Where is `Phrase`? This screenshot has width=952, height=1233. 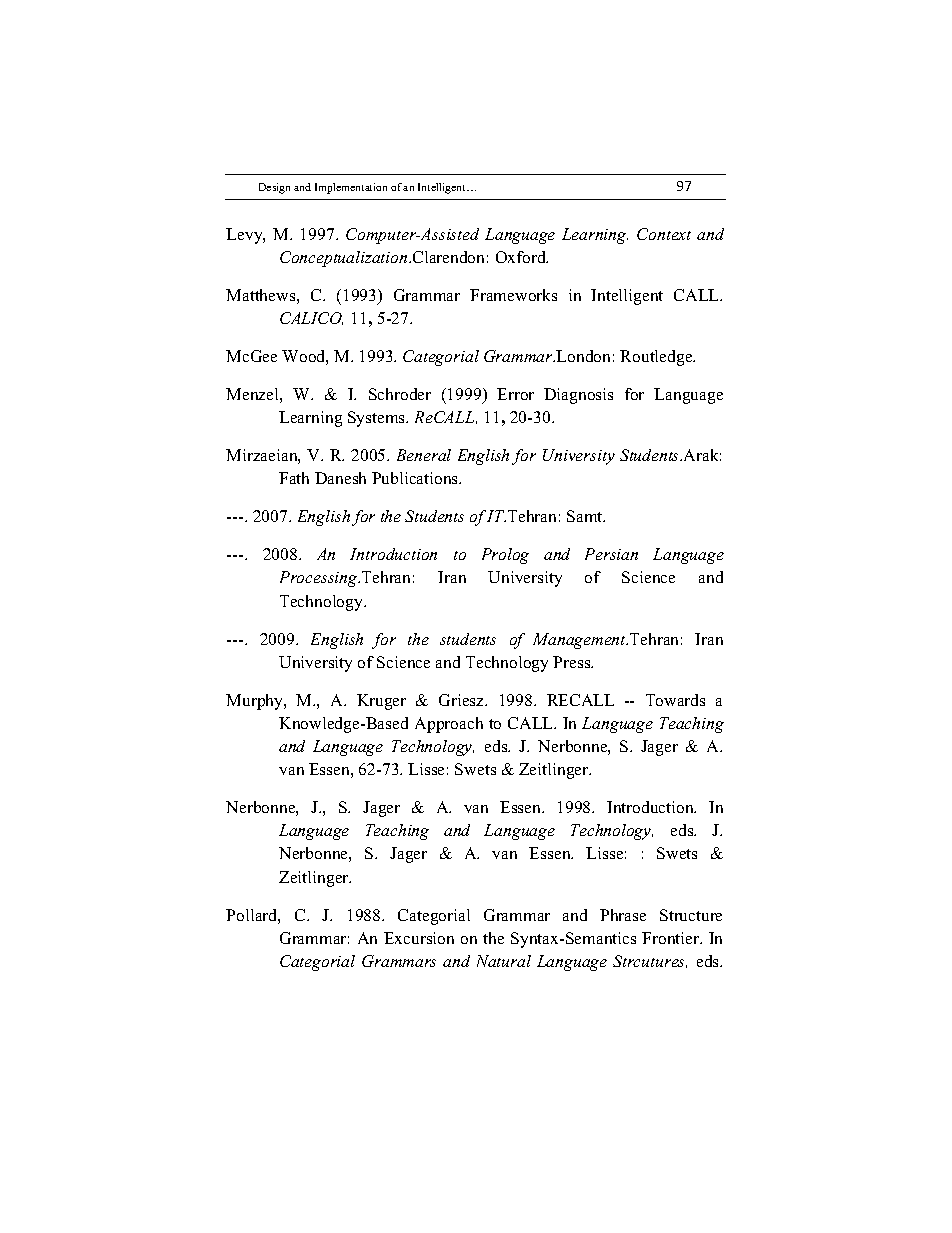
Phrase is located at coordinates (623, 915).
